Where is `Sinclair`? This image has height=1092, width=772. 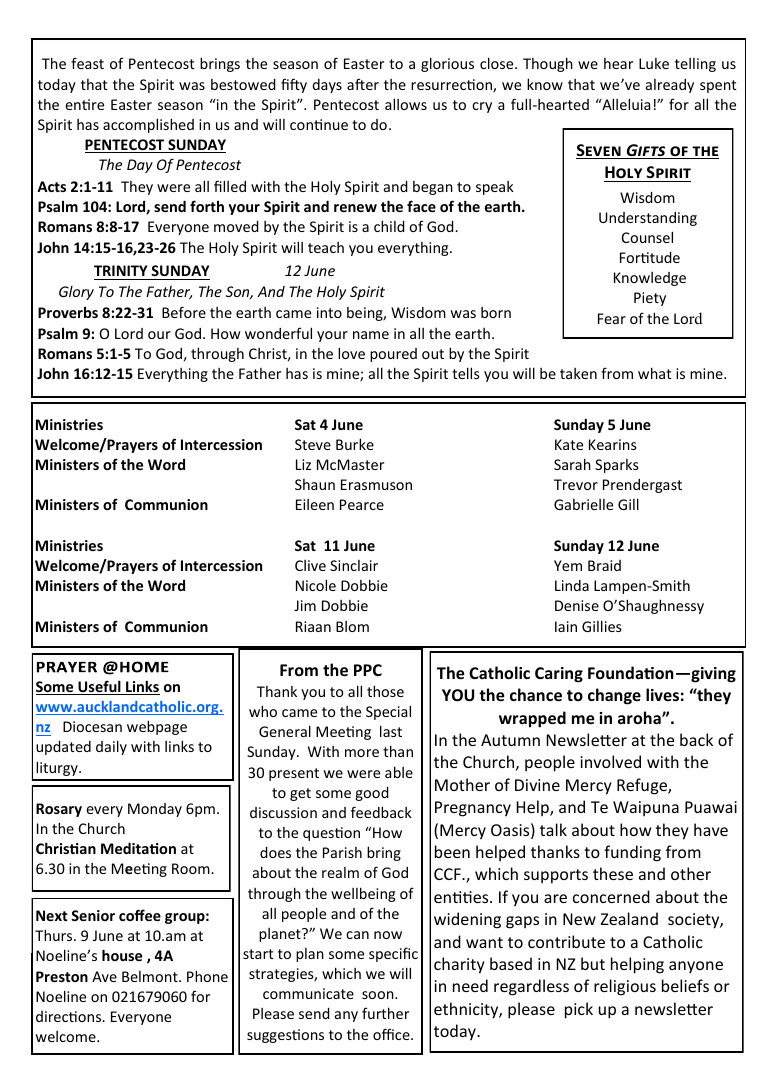 Sinclair is located at coordinates (354, 565).
